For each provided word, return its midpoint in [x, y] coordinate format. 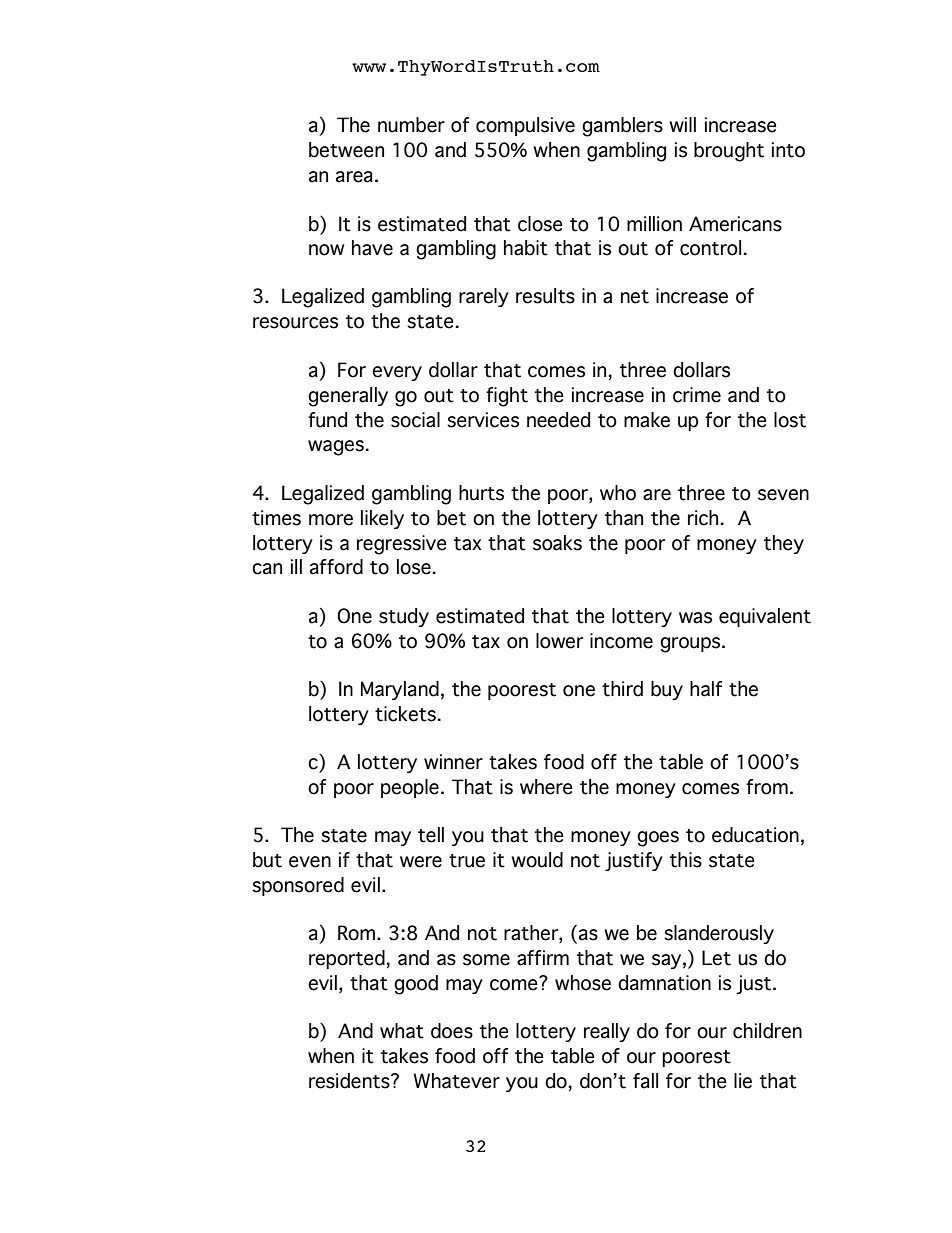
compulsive [525, 126]
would [537, 860]
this [686, 860]
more [331, 520]
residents [350, 1081]
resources [295, 323]
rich [703, 518]
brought [729, 152]
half [706, 689]
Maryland [400, 690]
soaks [557, 543]
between [346, 150]
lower [559, 641]
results [545, 296]
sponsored [298, 886]
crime [697, 395]
